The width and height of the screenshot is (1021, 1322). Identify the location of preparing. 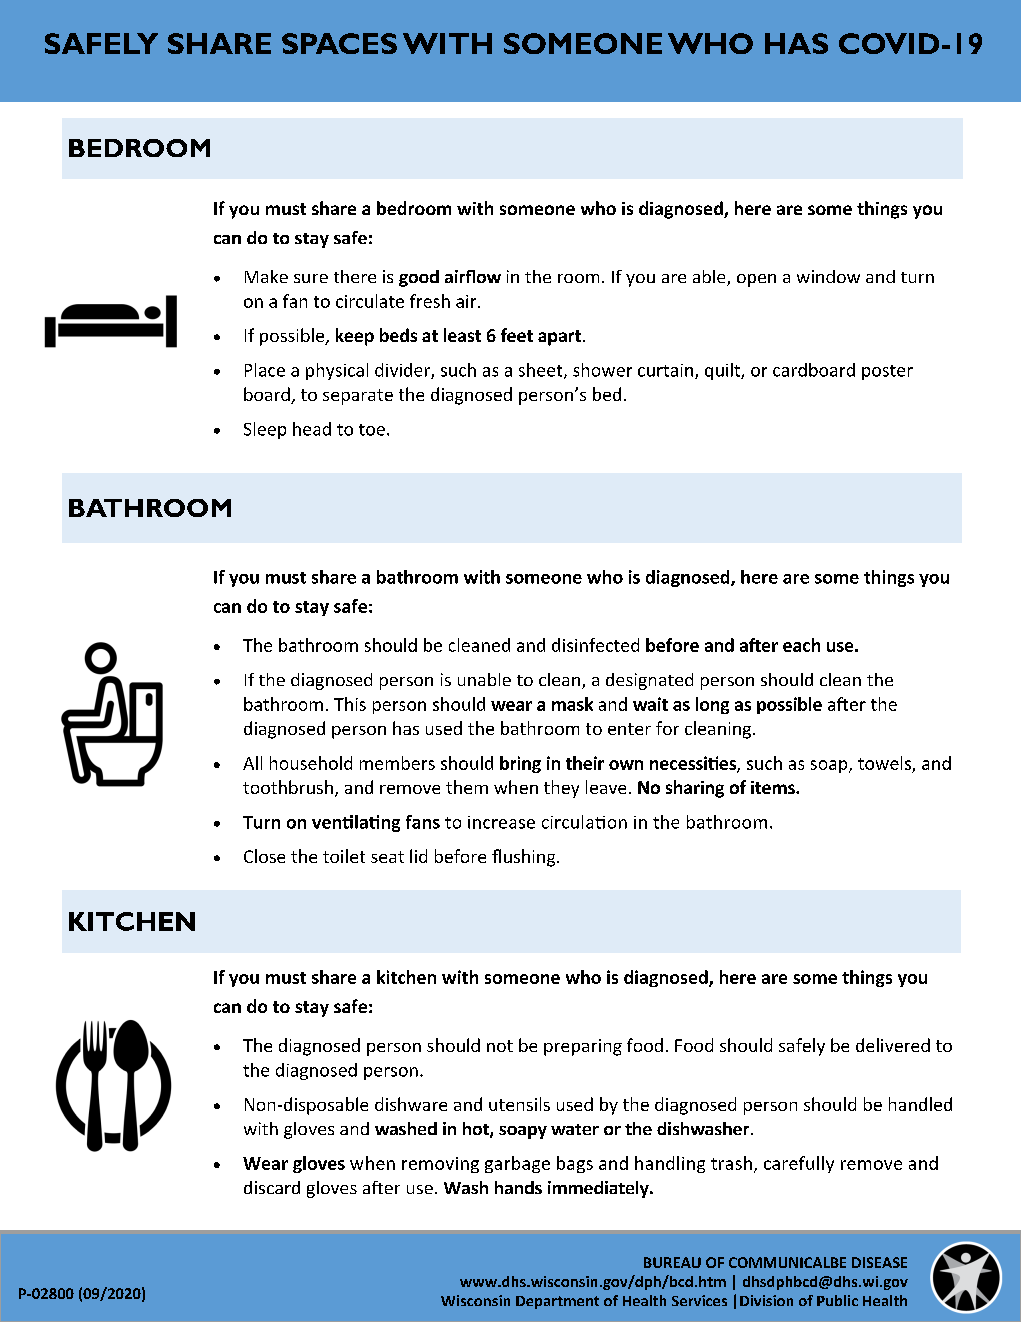
(583, 1047).
